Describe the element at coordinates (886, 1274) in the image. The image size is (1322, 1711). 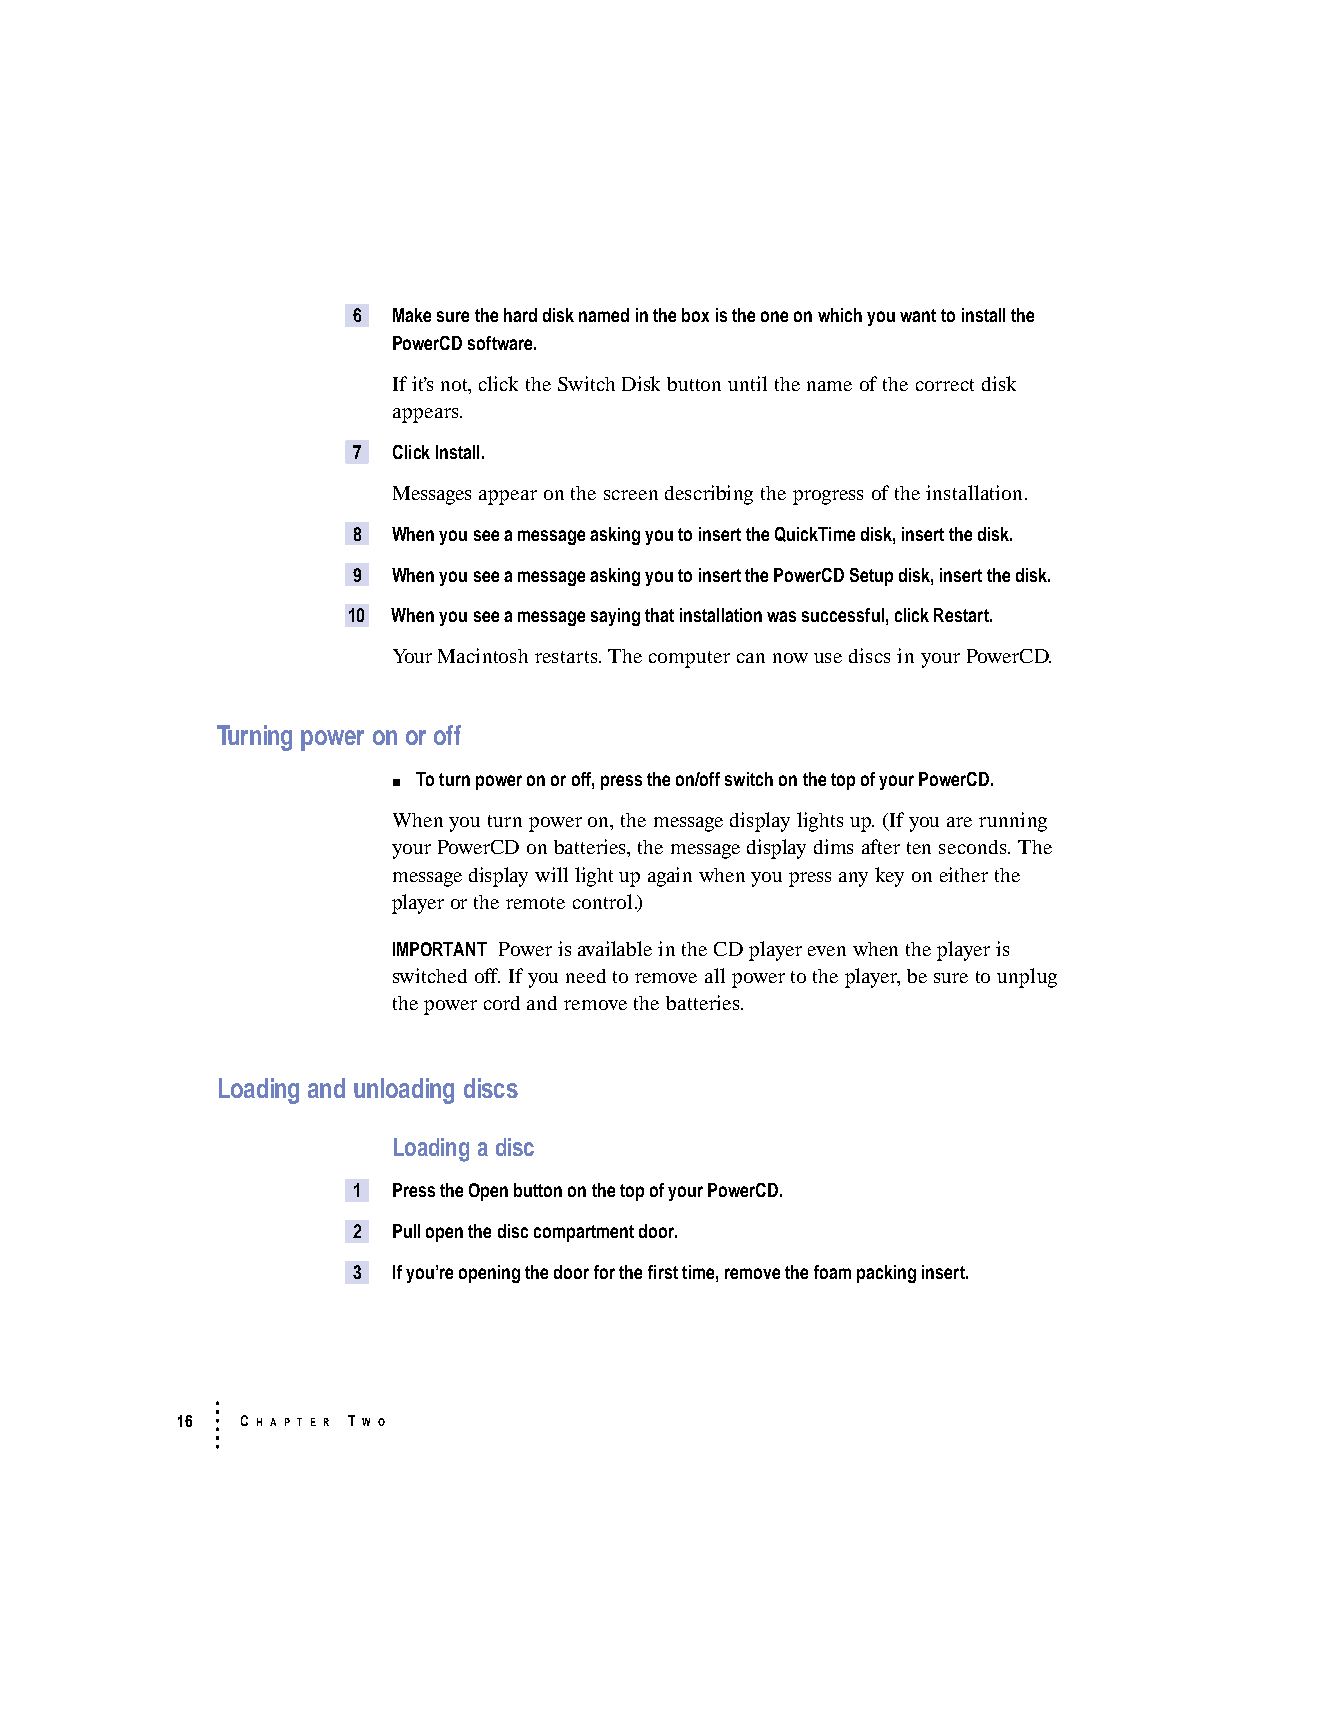
I see `packing` at that location.
